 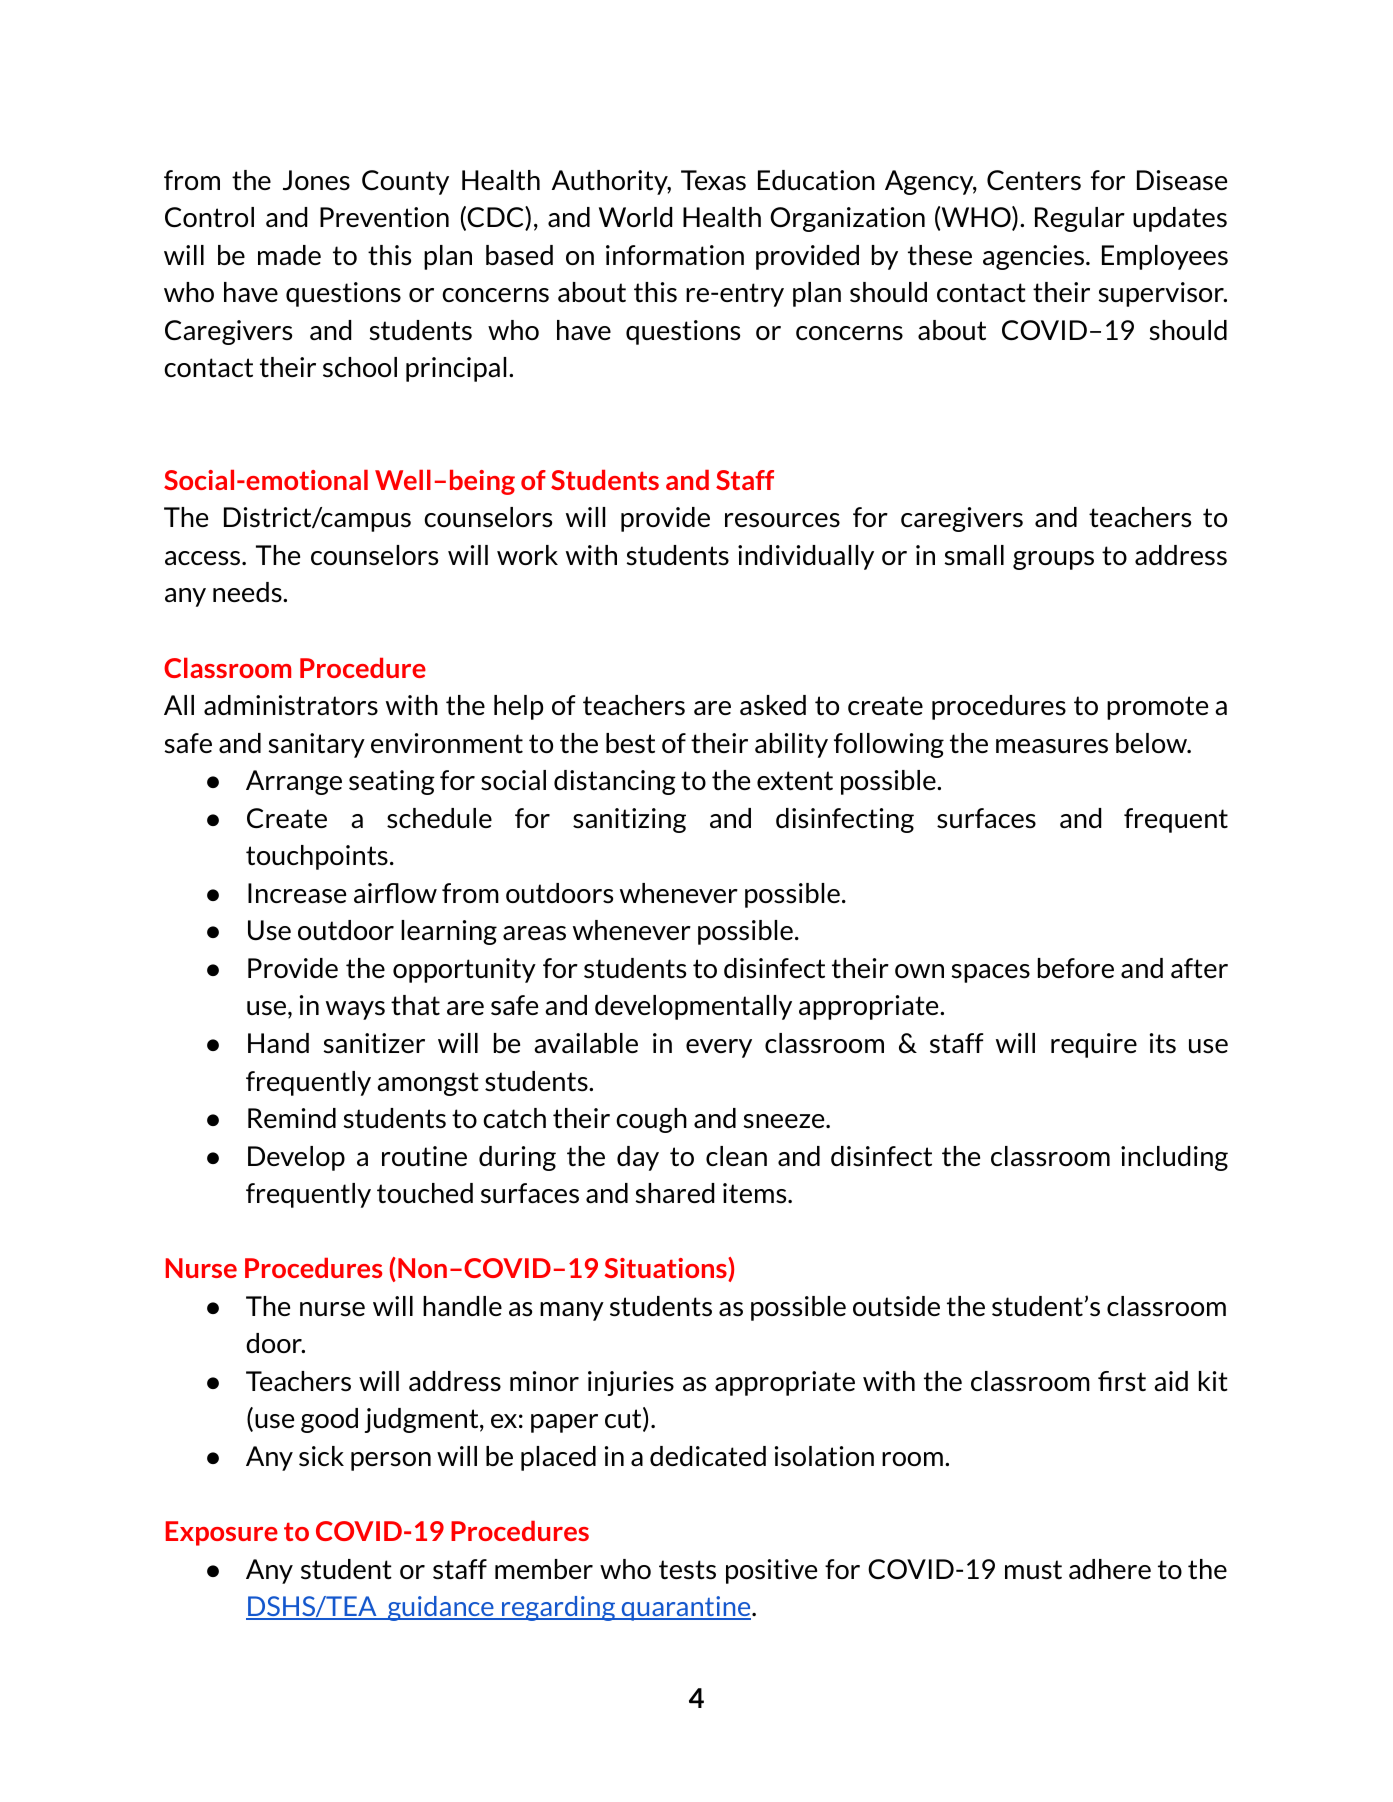 I want to click on Increase, so click(x=297, y=893).
